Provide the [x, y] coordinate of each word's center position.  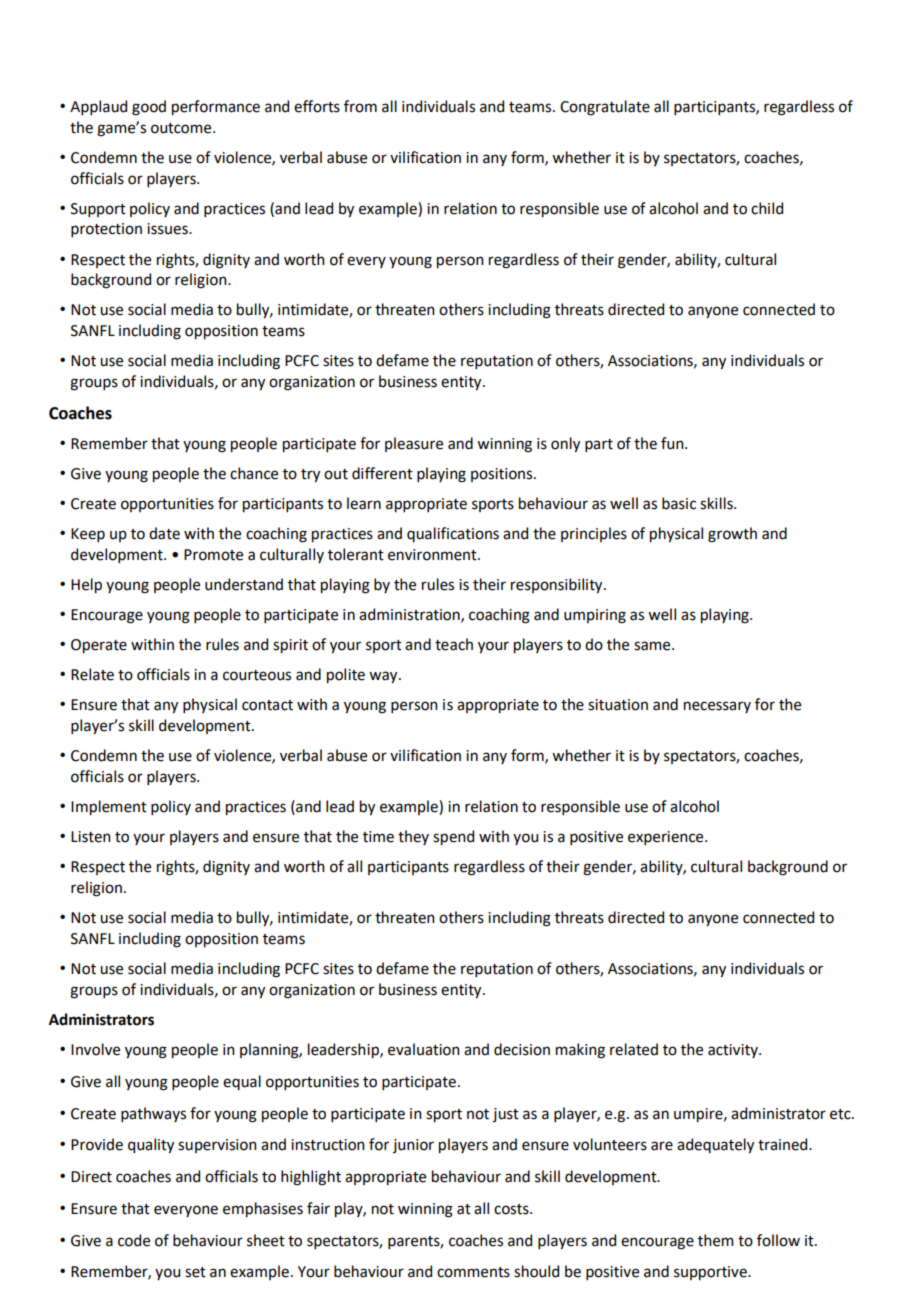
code [134, 1240]
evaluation [424, 1049]
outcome [182, 128]
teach [454, 644]
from [360, 106]
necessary [717, 707]
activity [734, 1051]
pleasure [414, 444]
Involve [95, 1049]
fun [673, 443]
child [767, 208]
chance [254, 473]
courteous [257, 675]
